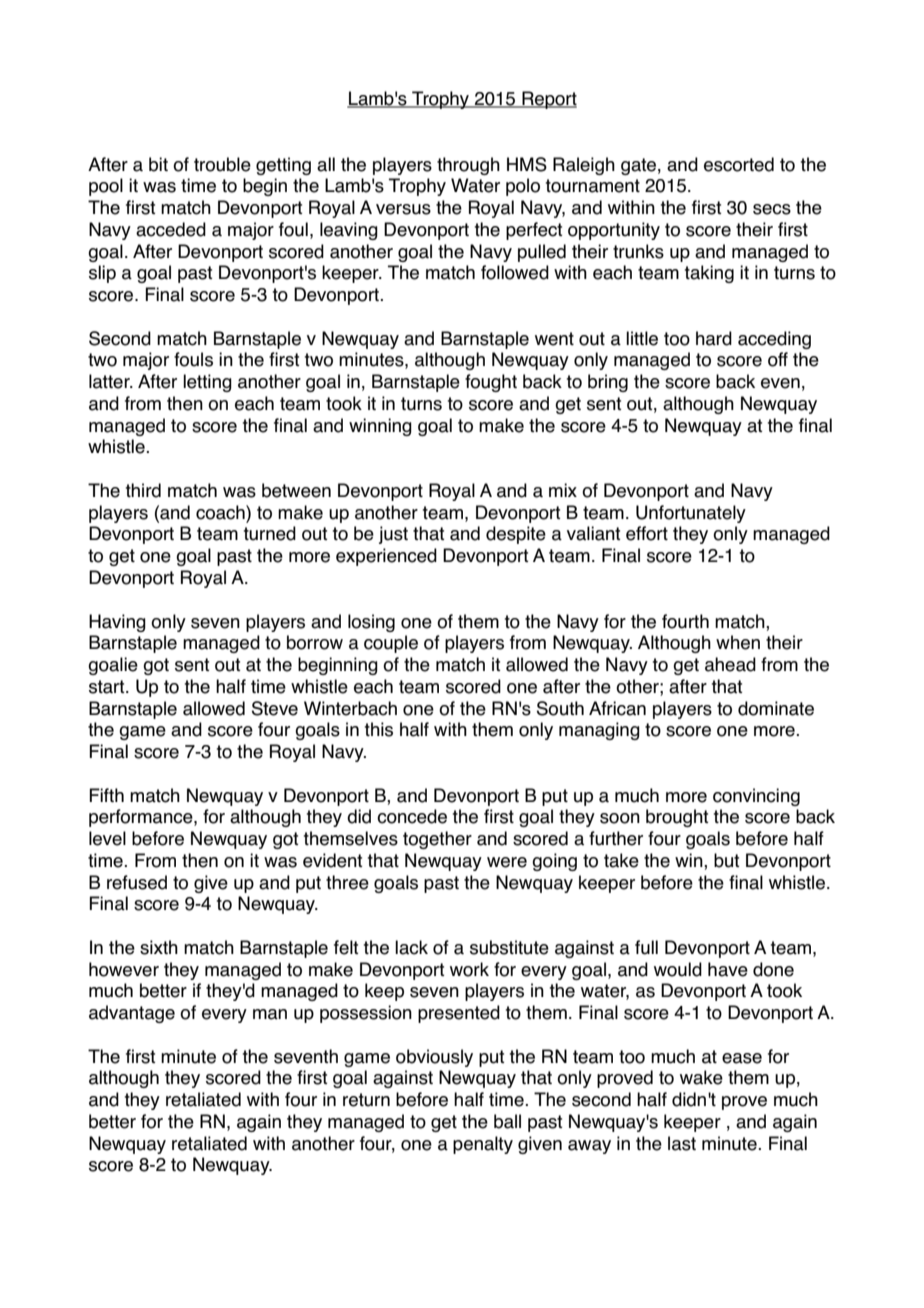  What do you see at coordinates (207, 383) in the page?
I see `letting` at bounding box center [207, 383].
